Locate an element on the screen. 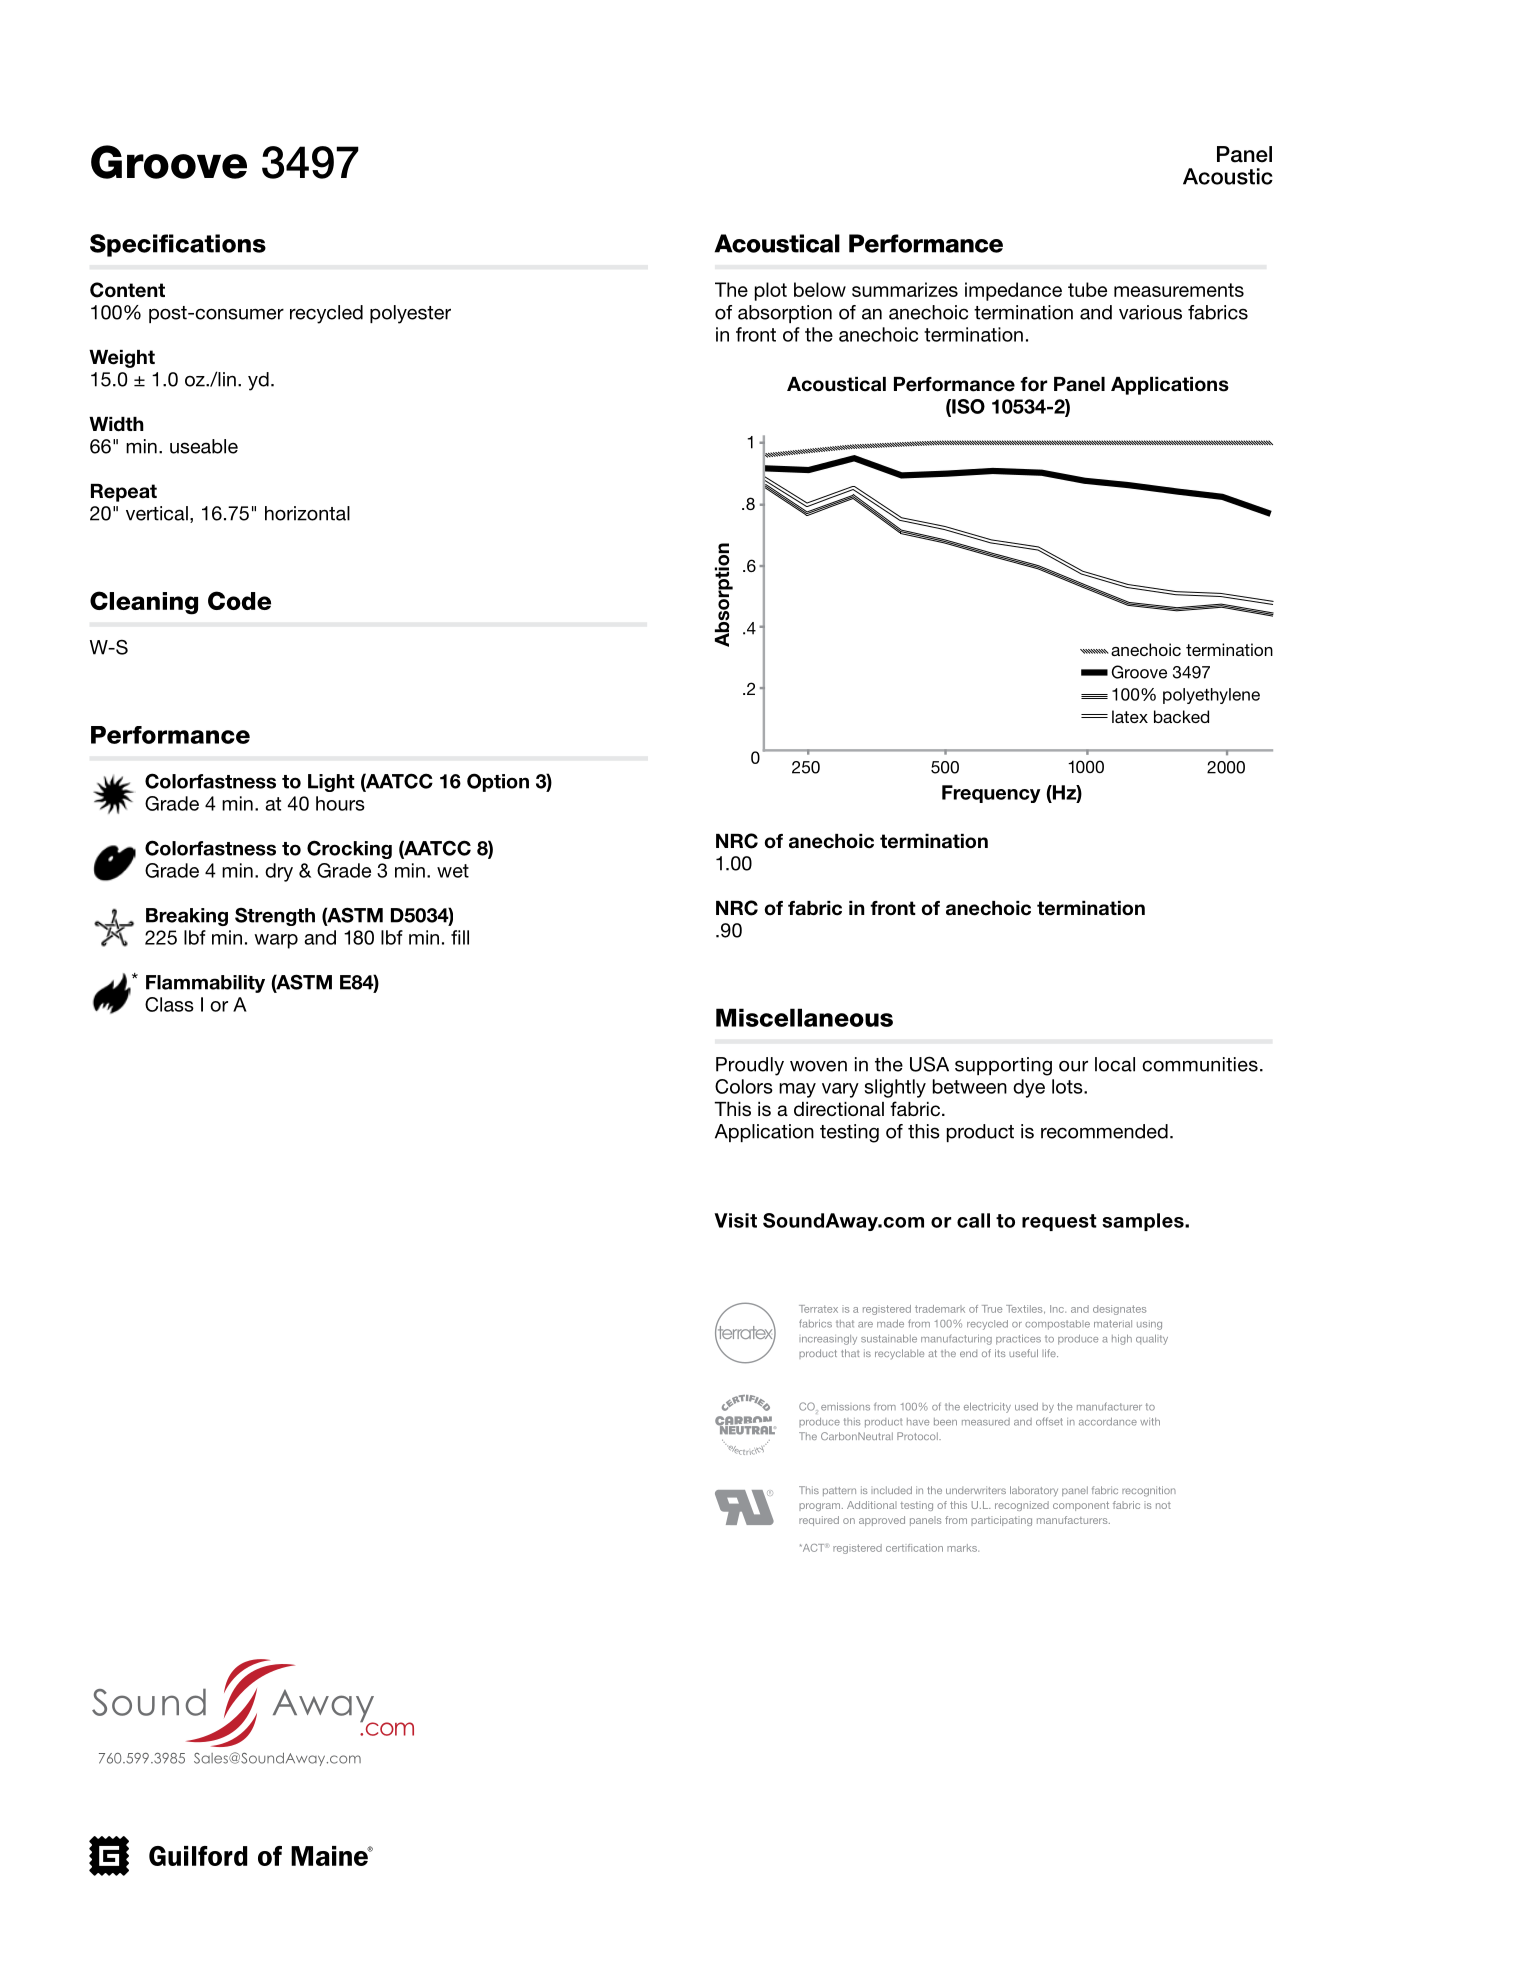  Class is located at coordinates (169, 1004).
